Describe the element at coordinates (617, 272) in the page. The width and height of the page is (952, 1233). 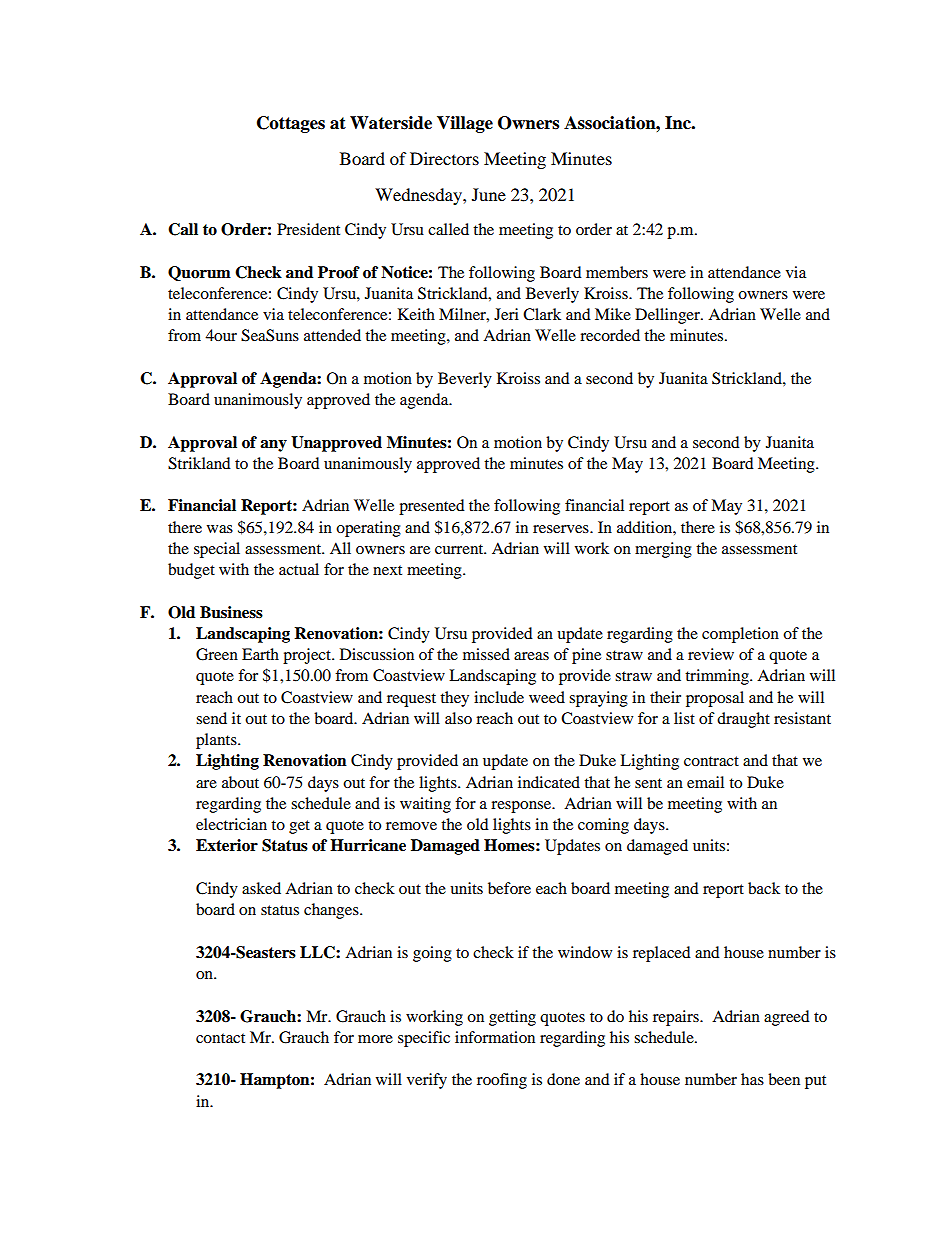
I see `members` at that location.
